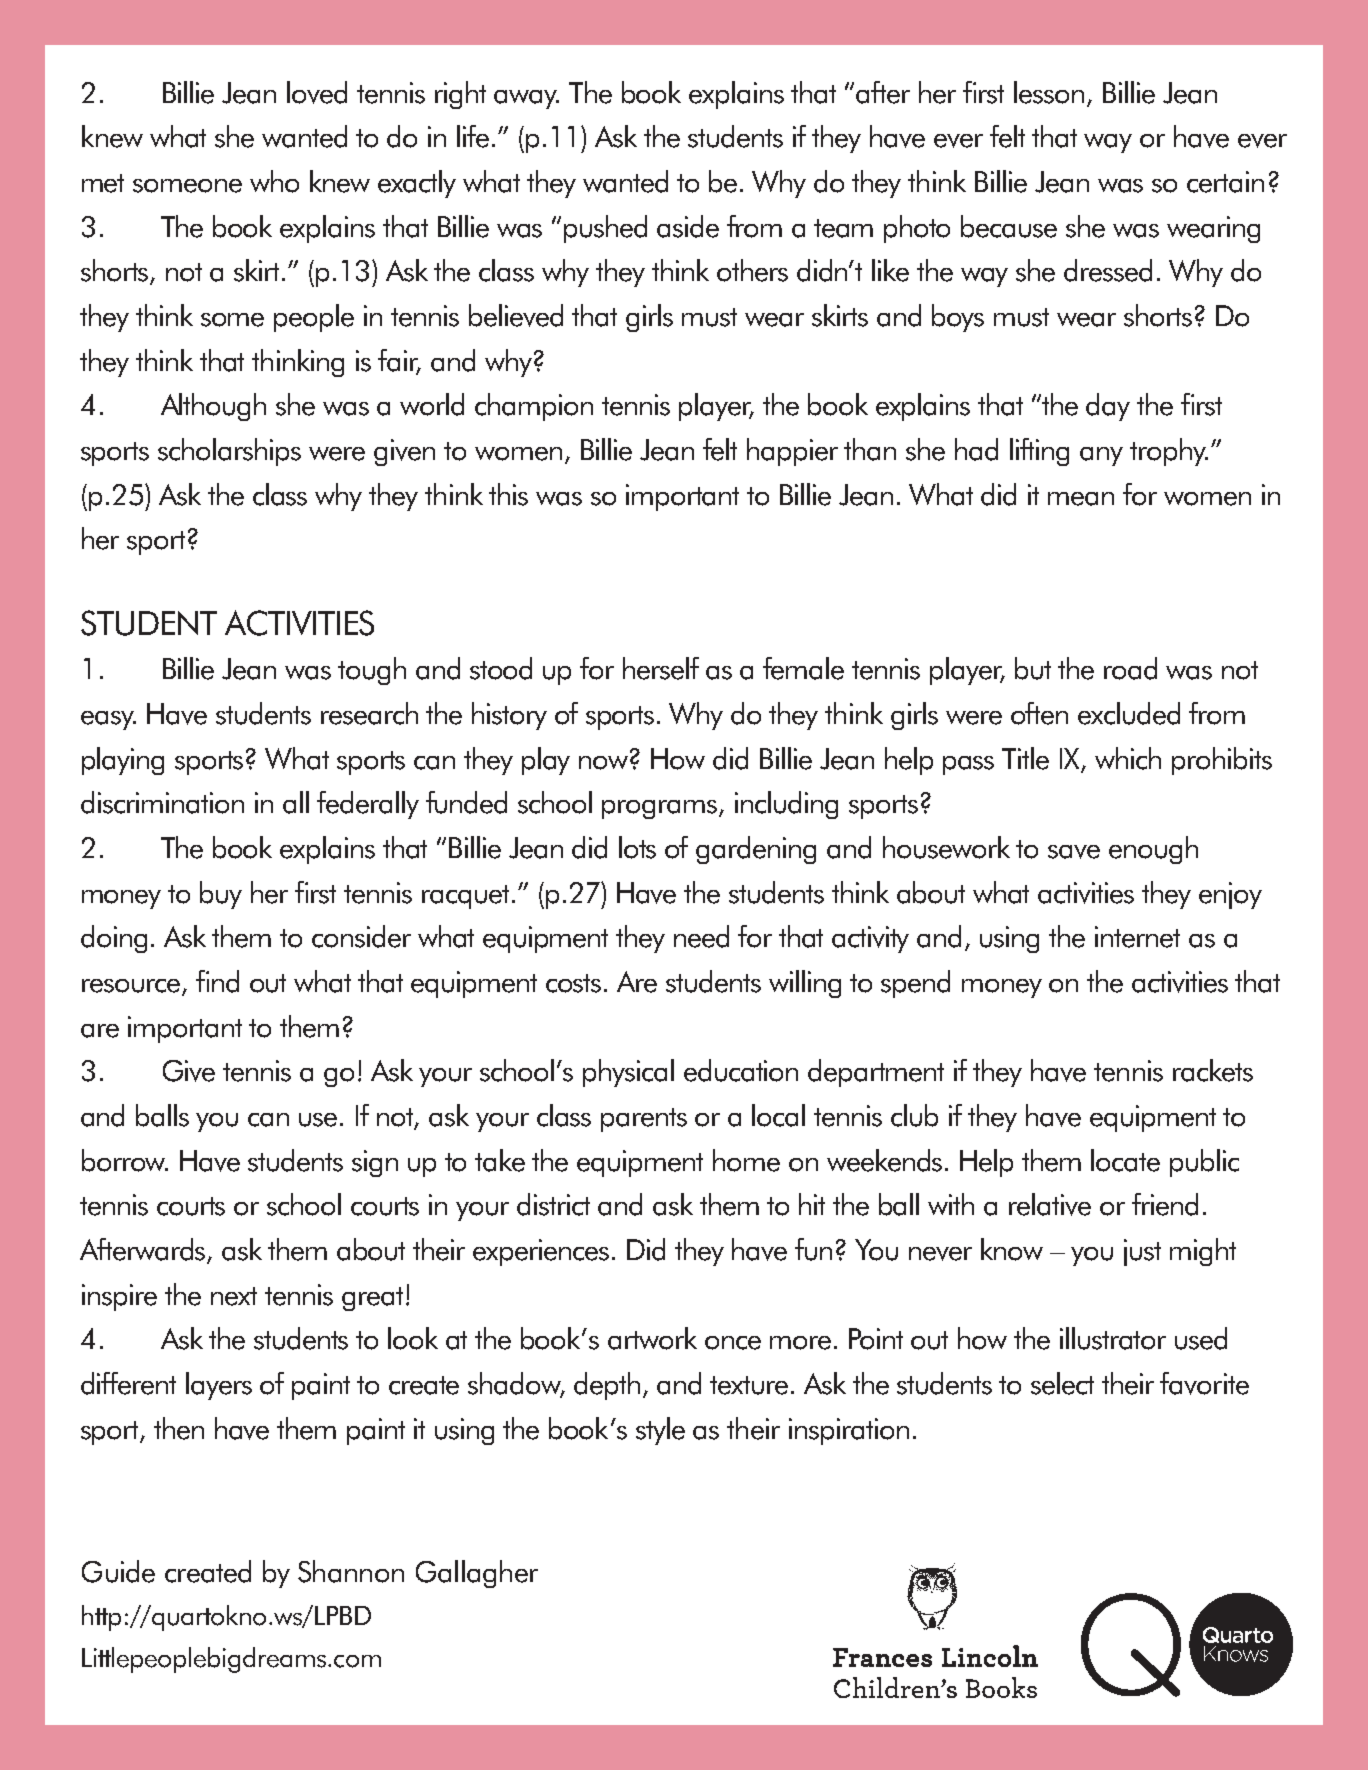 This screenshot has width=1368, height=1770. I want to click on physical, so click(628, 1073).
